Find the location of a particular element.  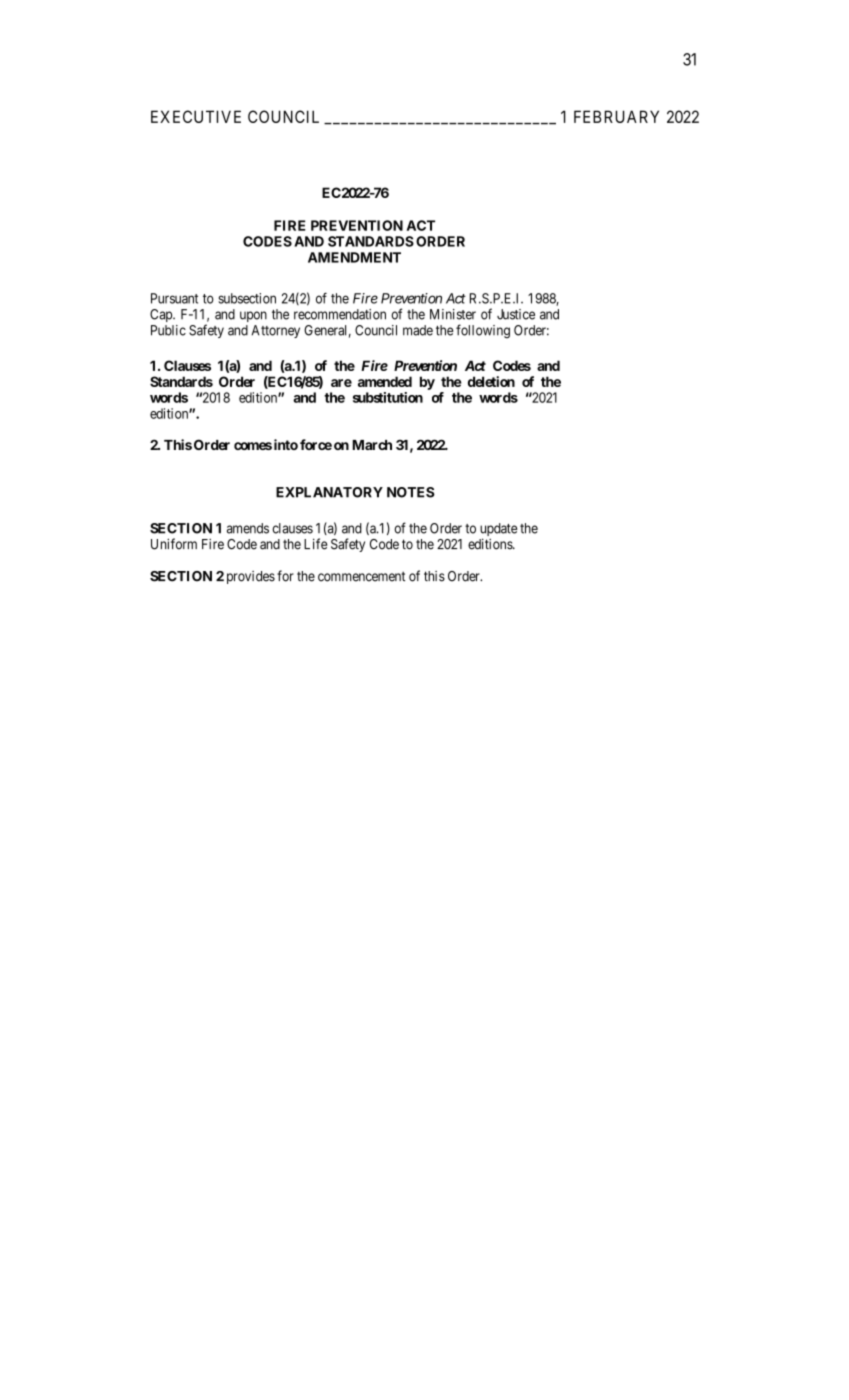

EXPLANATORY is located at coordinates (329, 492).
